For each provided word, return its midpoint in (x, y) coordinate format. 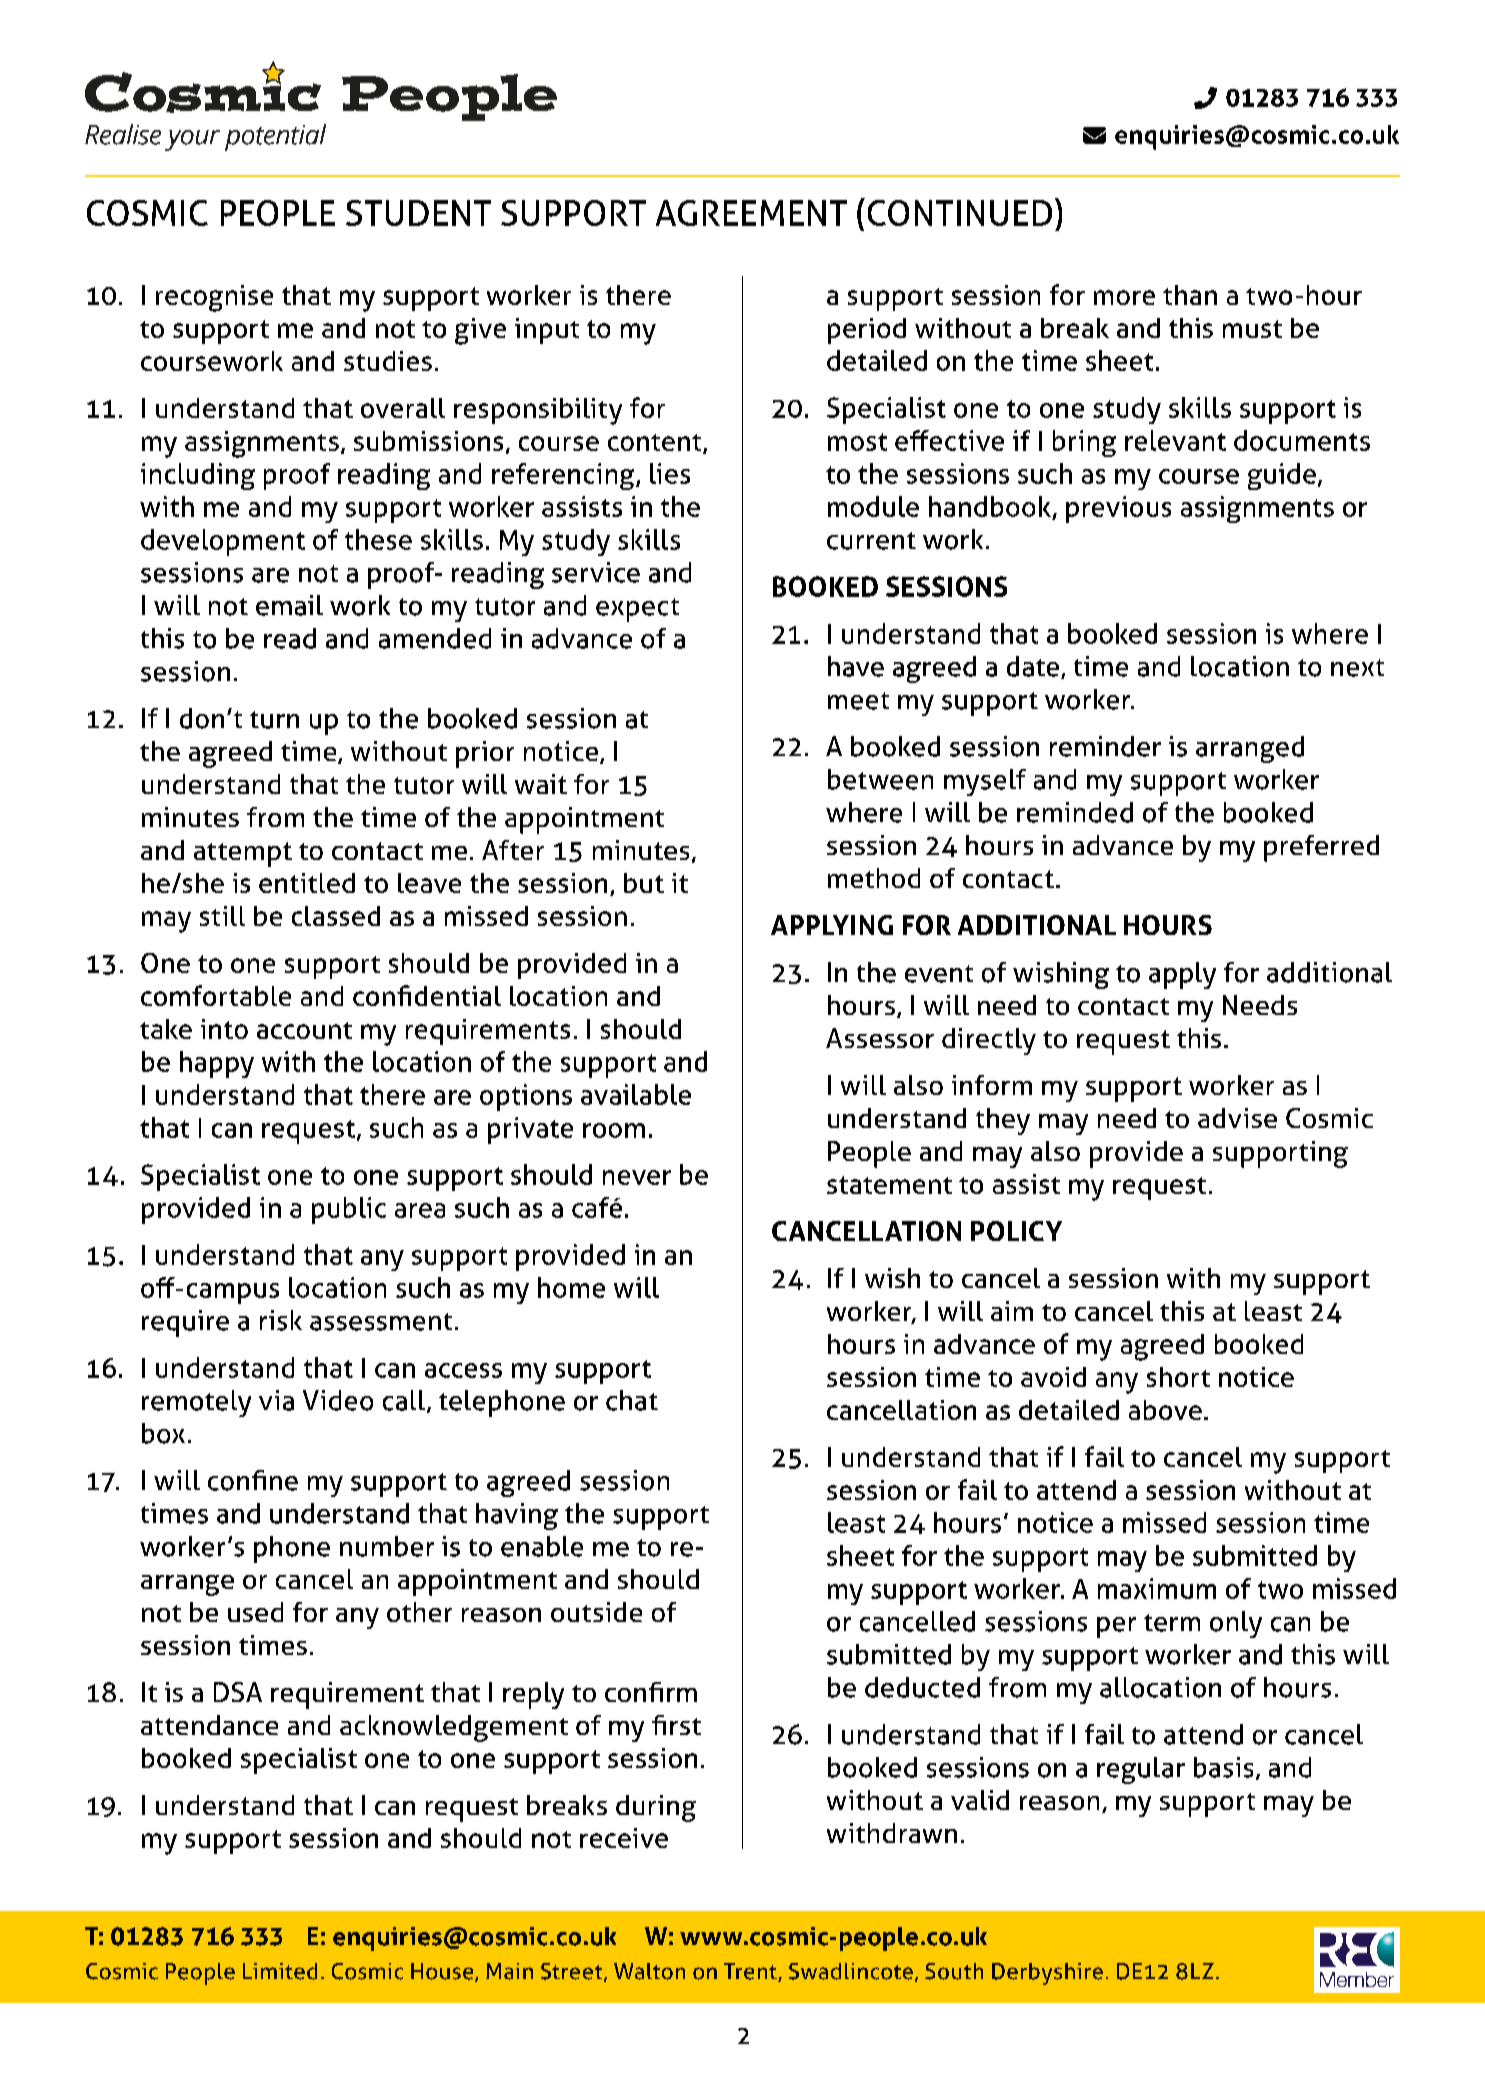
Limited (280, 1971)
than (1190, 295)
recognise (214, 298)
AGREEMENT (751, 213)
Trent (751, 1972)
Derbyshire (1047, 1974)
